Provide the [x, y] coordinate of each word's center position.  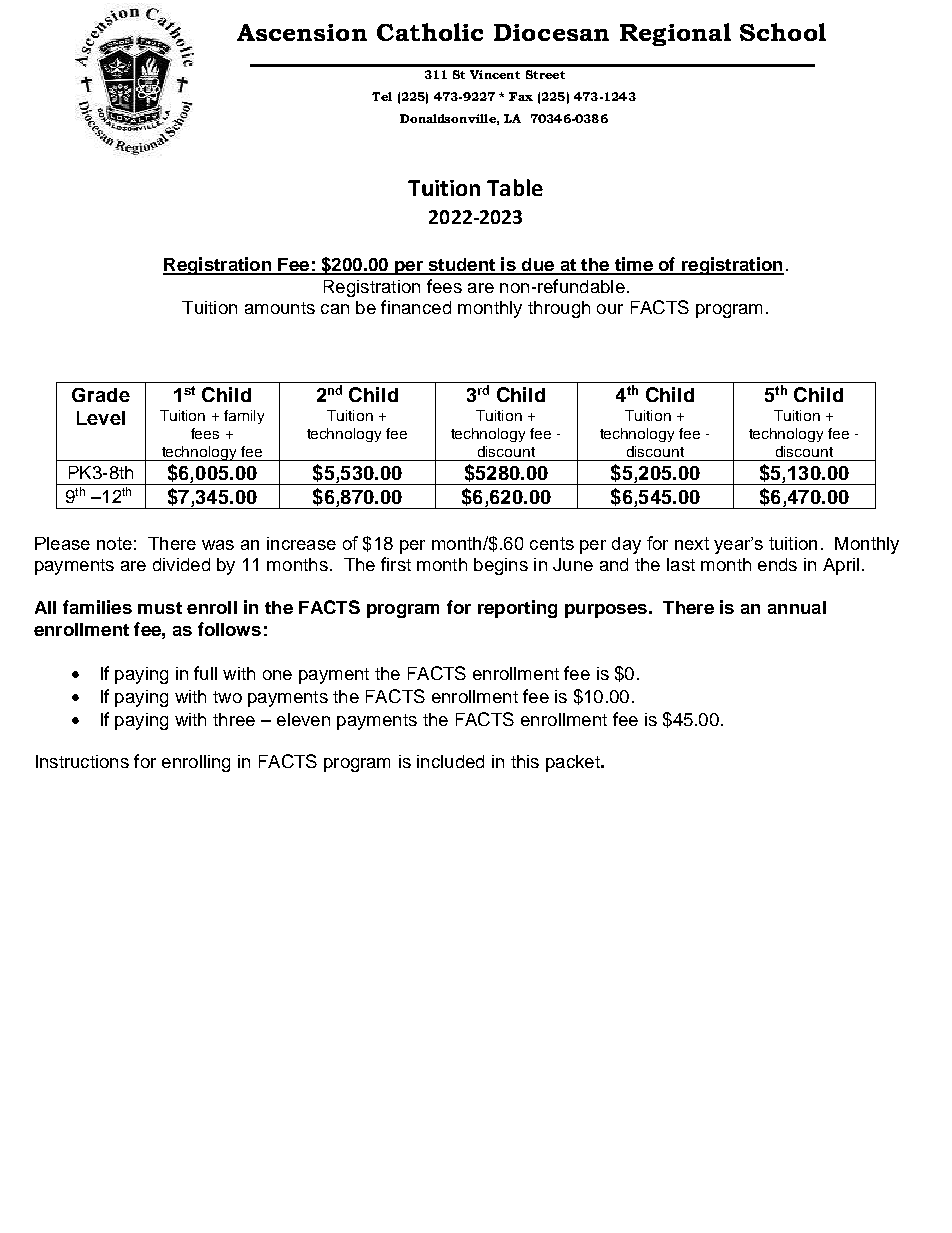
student [461, 266]
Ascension [302, 32]
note [114, 543]
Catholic [430, 32]
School [783, 32]
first [396, 564]
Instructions [82, 761]
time [633, 265]
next [692, 543]
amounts [280, 308]
